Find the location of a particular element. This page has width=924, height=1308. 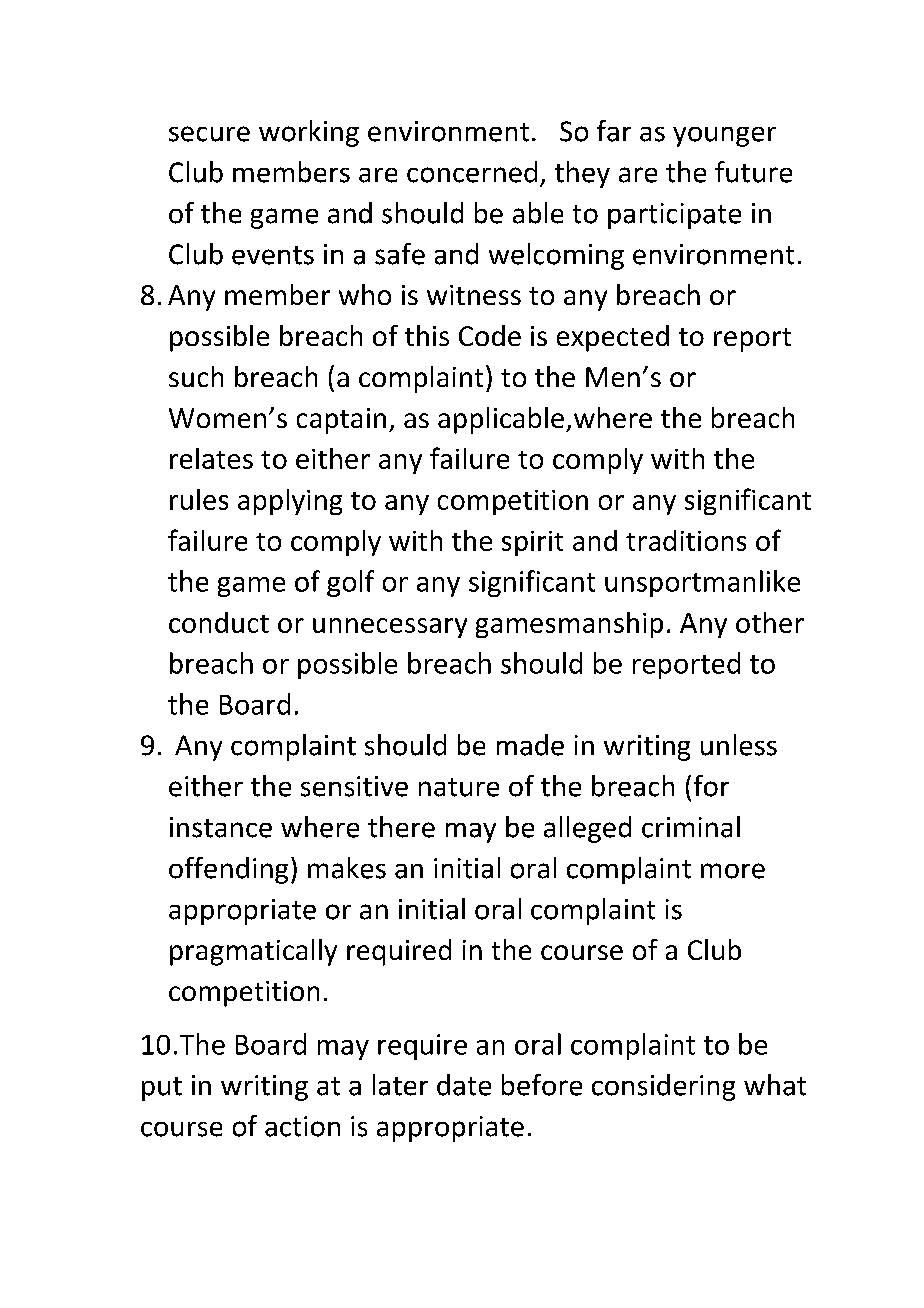

concerned is located at coordinates (472, 172).
